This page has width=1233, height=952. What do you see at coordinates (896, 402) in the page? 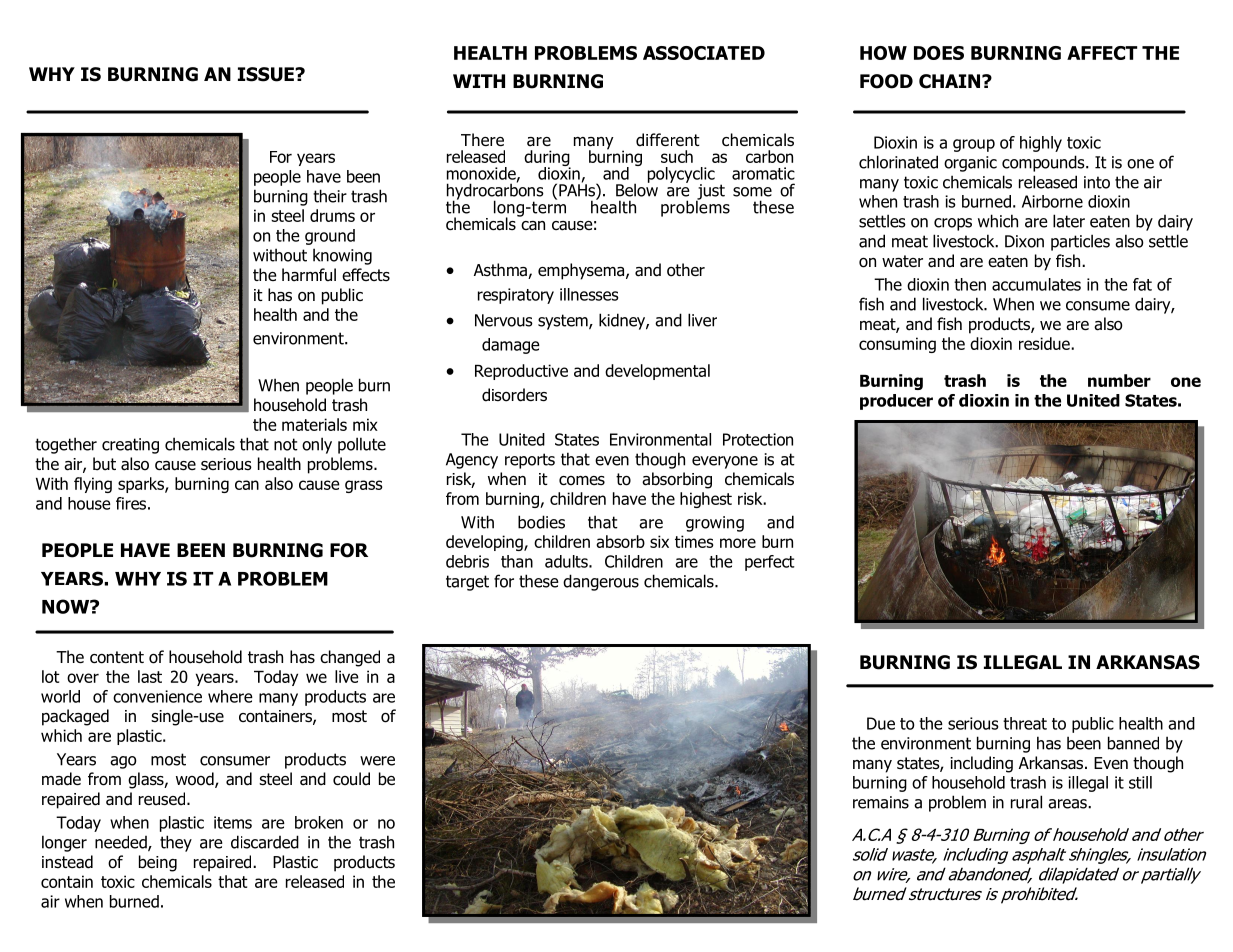
I see `producer` at bounding box center [896, 402].
